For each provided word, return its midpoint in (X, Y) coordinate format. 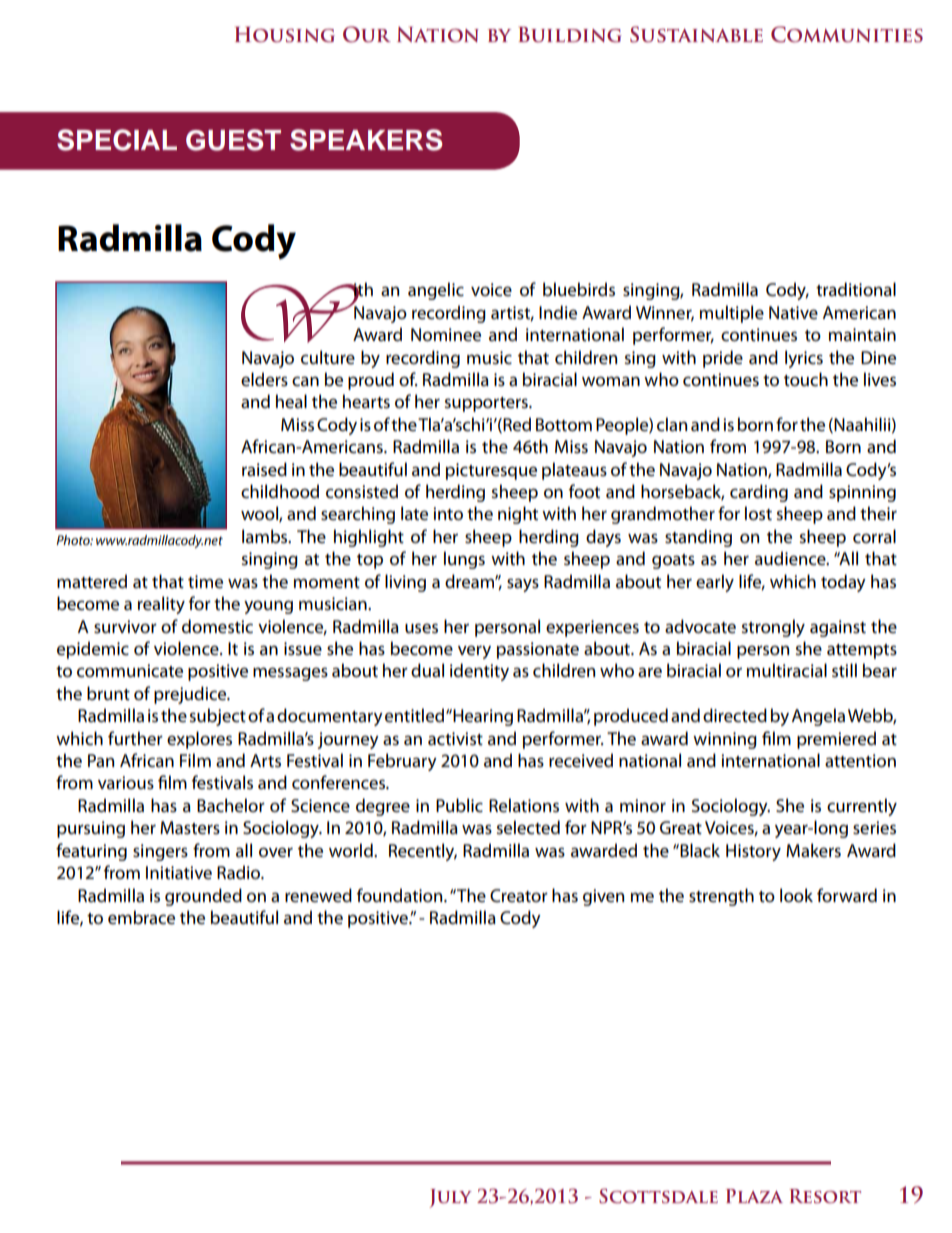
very (474, 652)
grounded (203, 897)
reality (161, 605)
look (796, 895)
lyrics (804, 359)
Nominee (446, 335)
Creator (519, 896)
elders (264, 379)
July (450, 1198)
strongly (773, 628)
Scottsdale (658, 1196)
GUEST (233, 140)
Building (570, 35)
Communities (847, 34)
